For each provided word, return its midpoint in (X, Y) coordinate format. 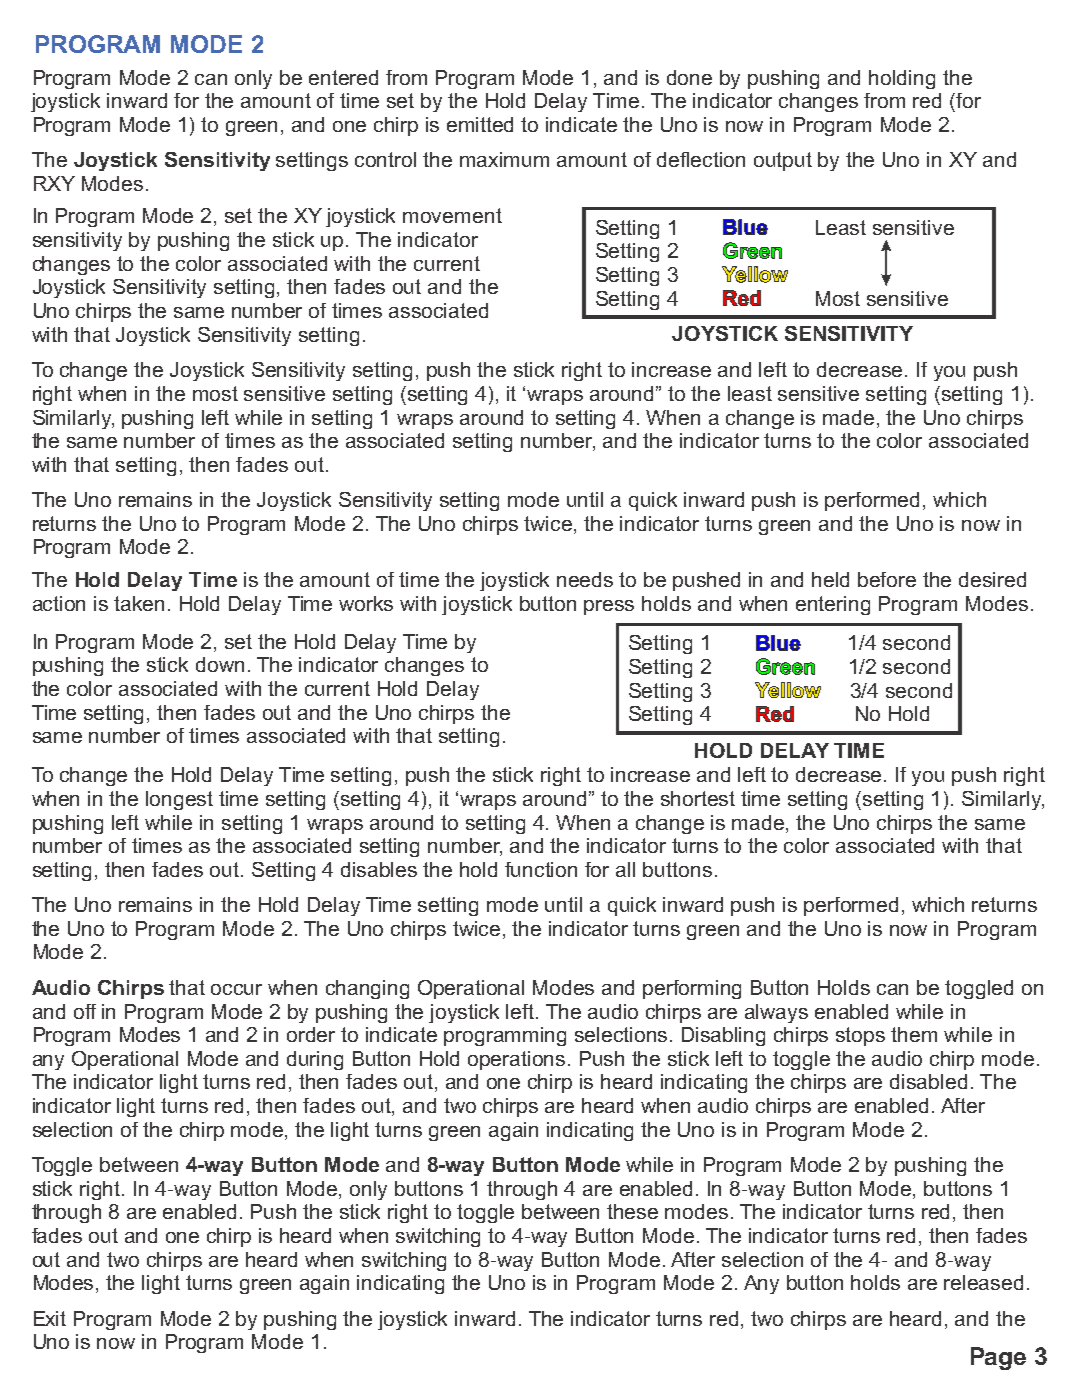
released (983, 1282)
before (887, 579)
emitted (480, 124)
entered (343, 77)
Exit (50, 1318)
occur (236, 989)
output (783, 161)
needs (585, 579)
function (541, 869)
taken (139, 603)
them (914, 1034)
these (632, 1211)
